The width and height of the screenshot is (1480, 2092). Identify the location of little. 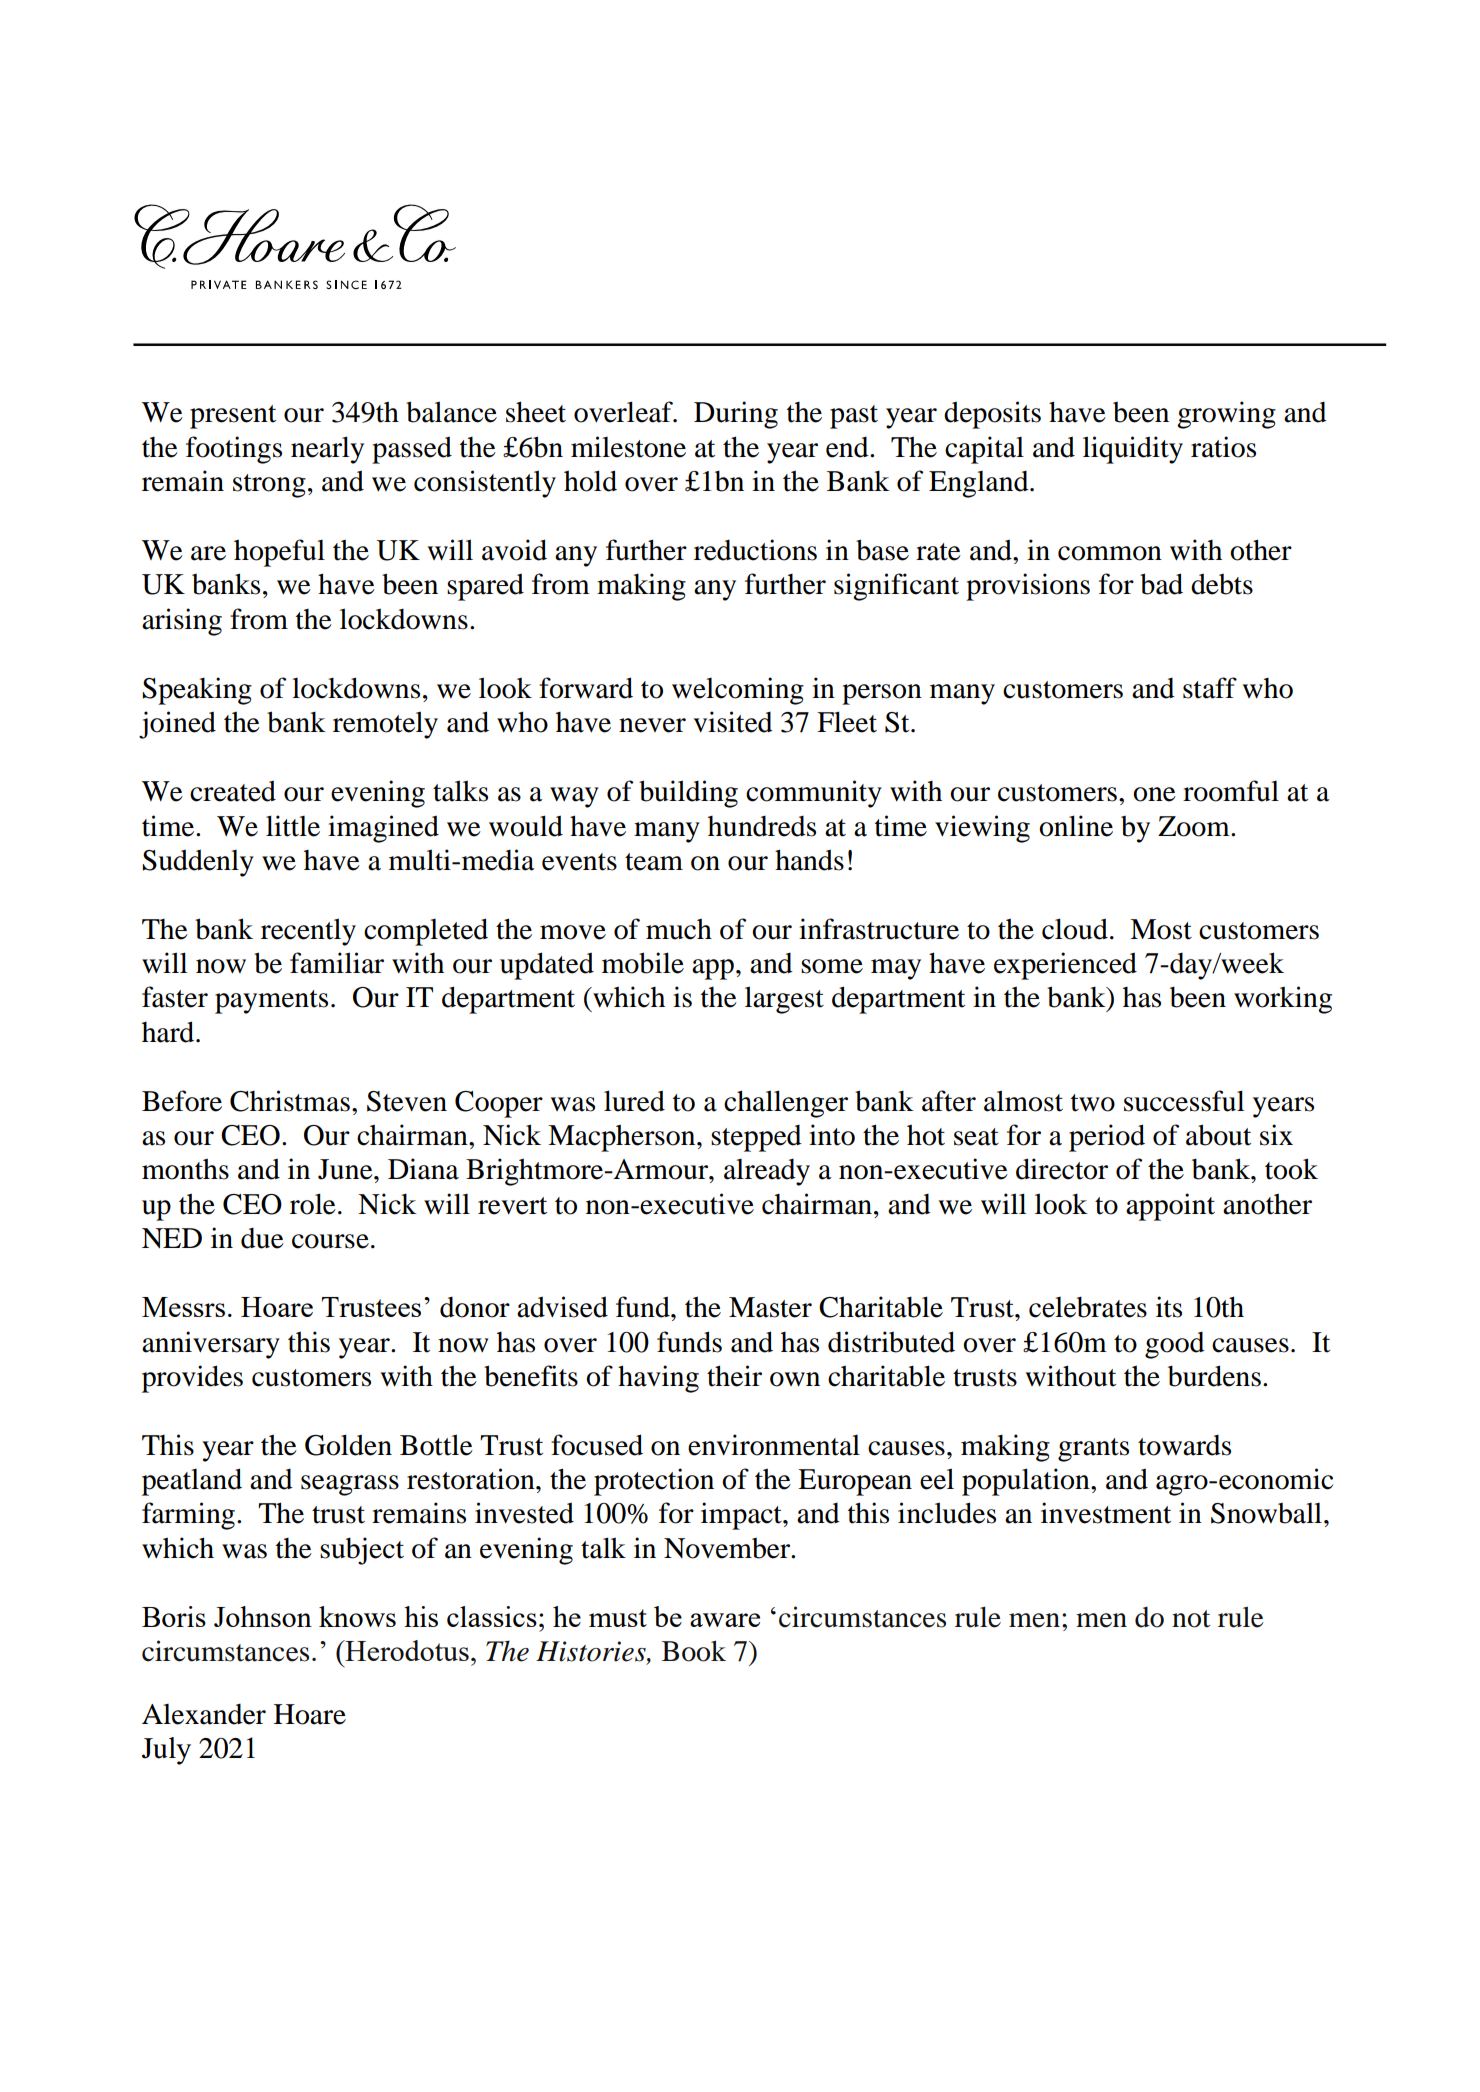
(293, 826).
